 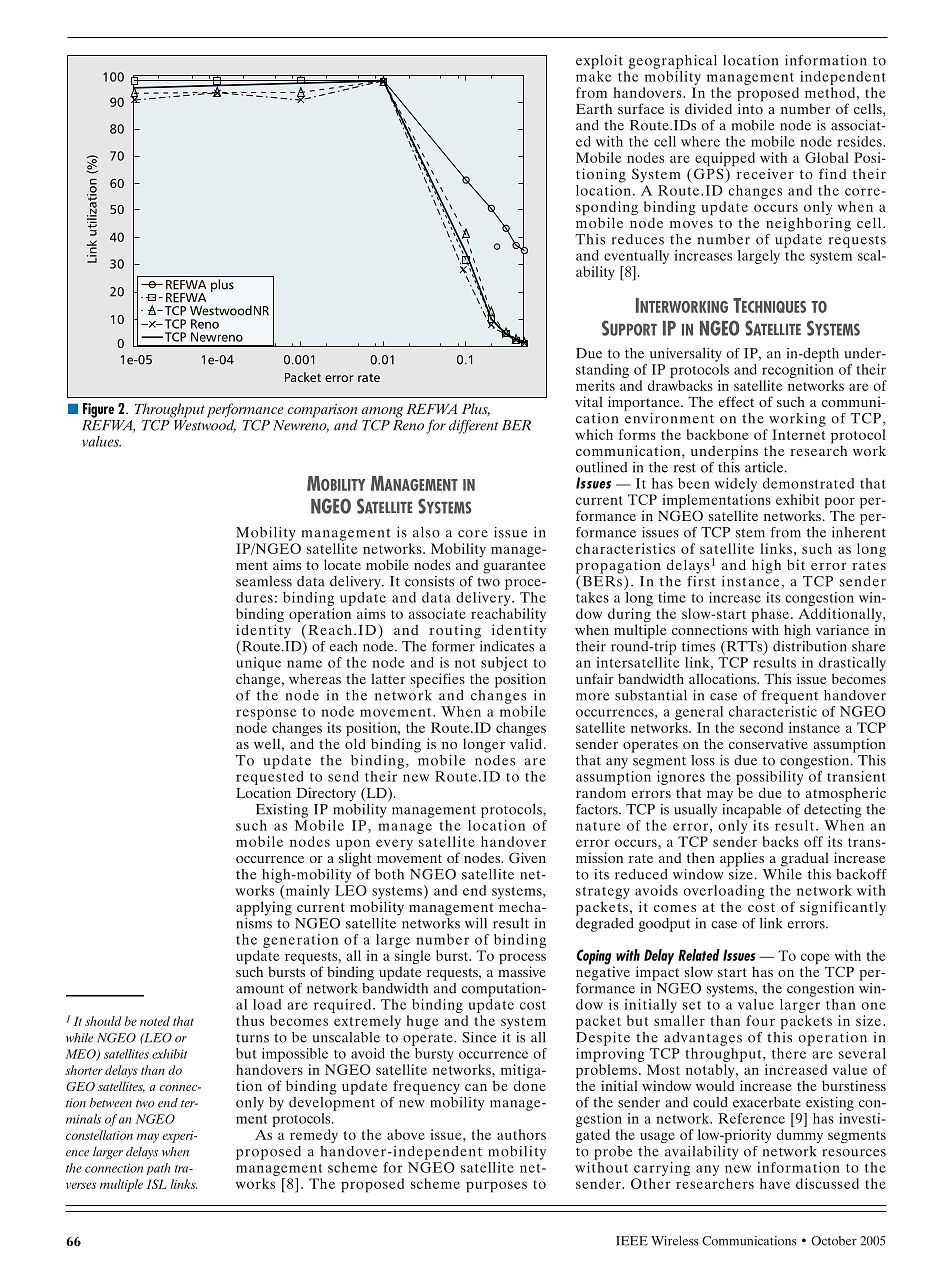 What do you see at coordinates (522, 970) in the screenshot?
I see `massive` at bounding box center [522, 970].
